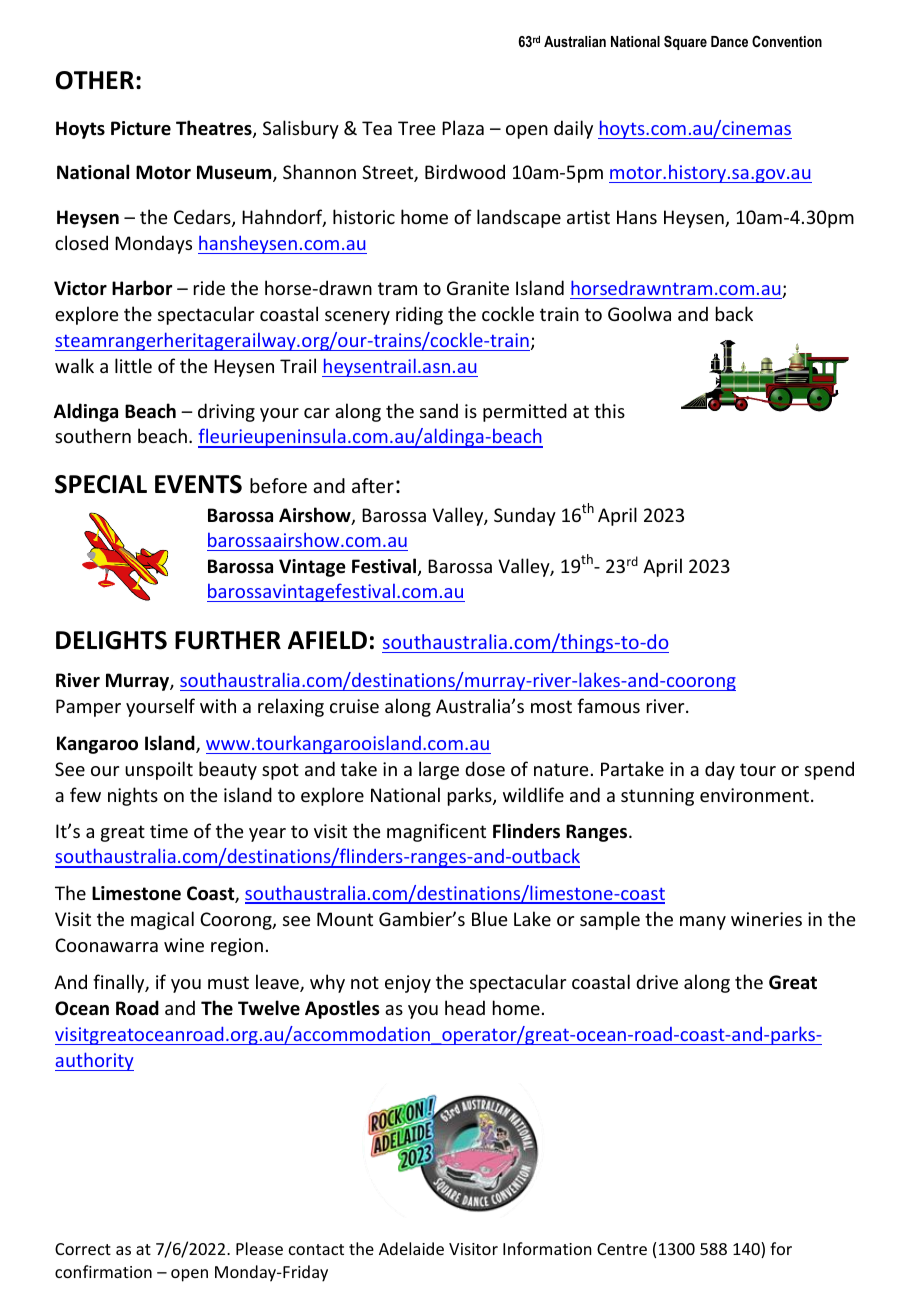 Image resolution: width=924 pixels, height=1307 pixels. I want to click on DELIGHTS, so click(111, 640).
